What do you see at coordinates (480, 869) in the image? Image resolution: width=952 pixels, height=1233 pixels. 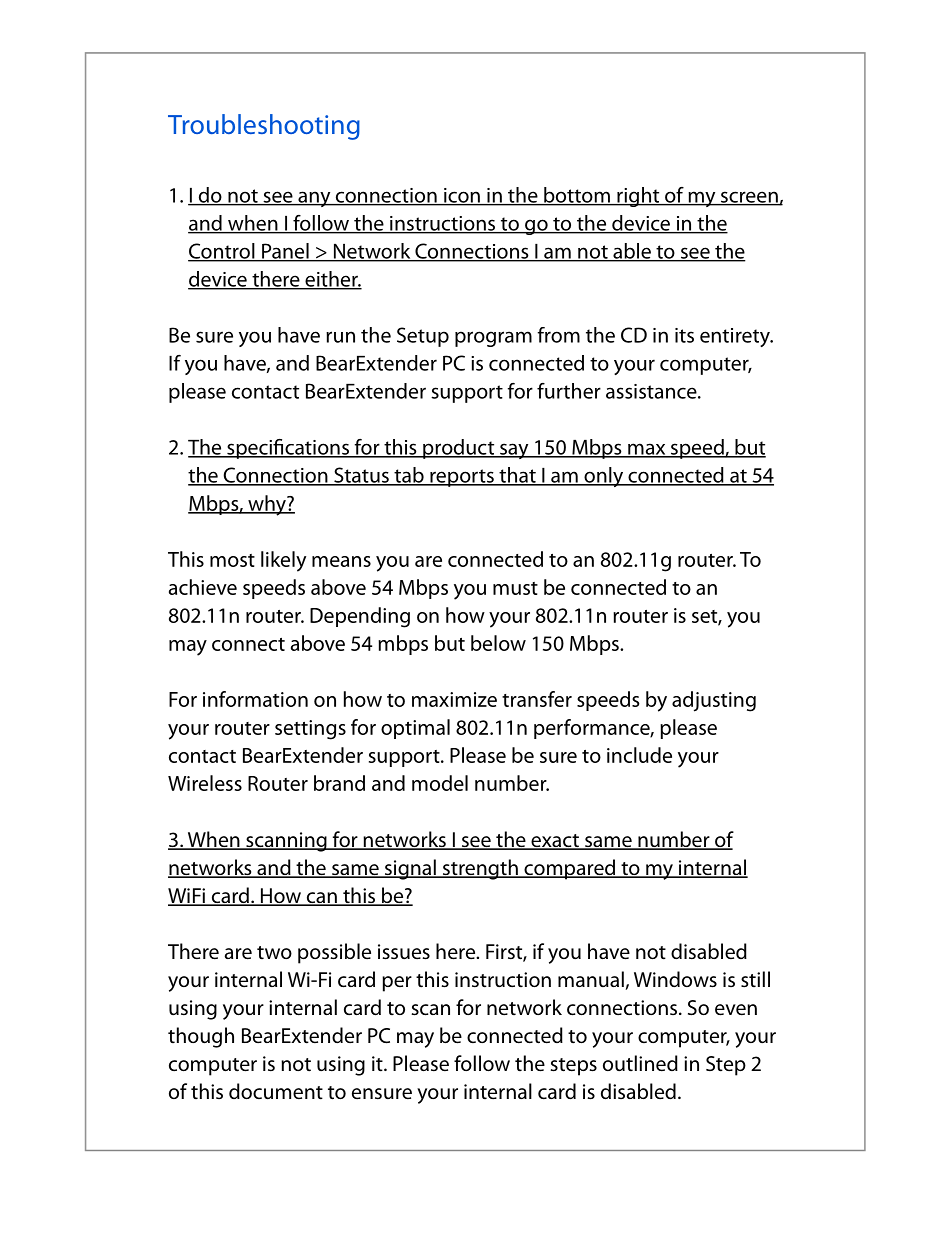 I see `strength` at bounding box center [480, 869].
